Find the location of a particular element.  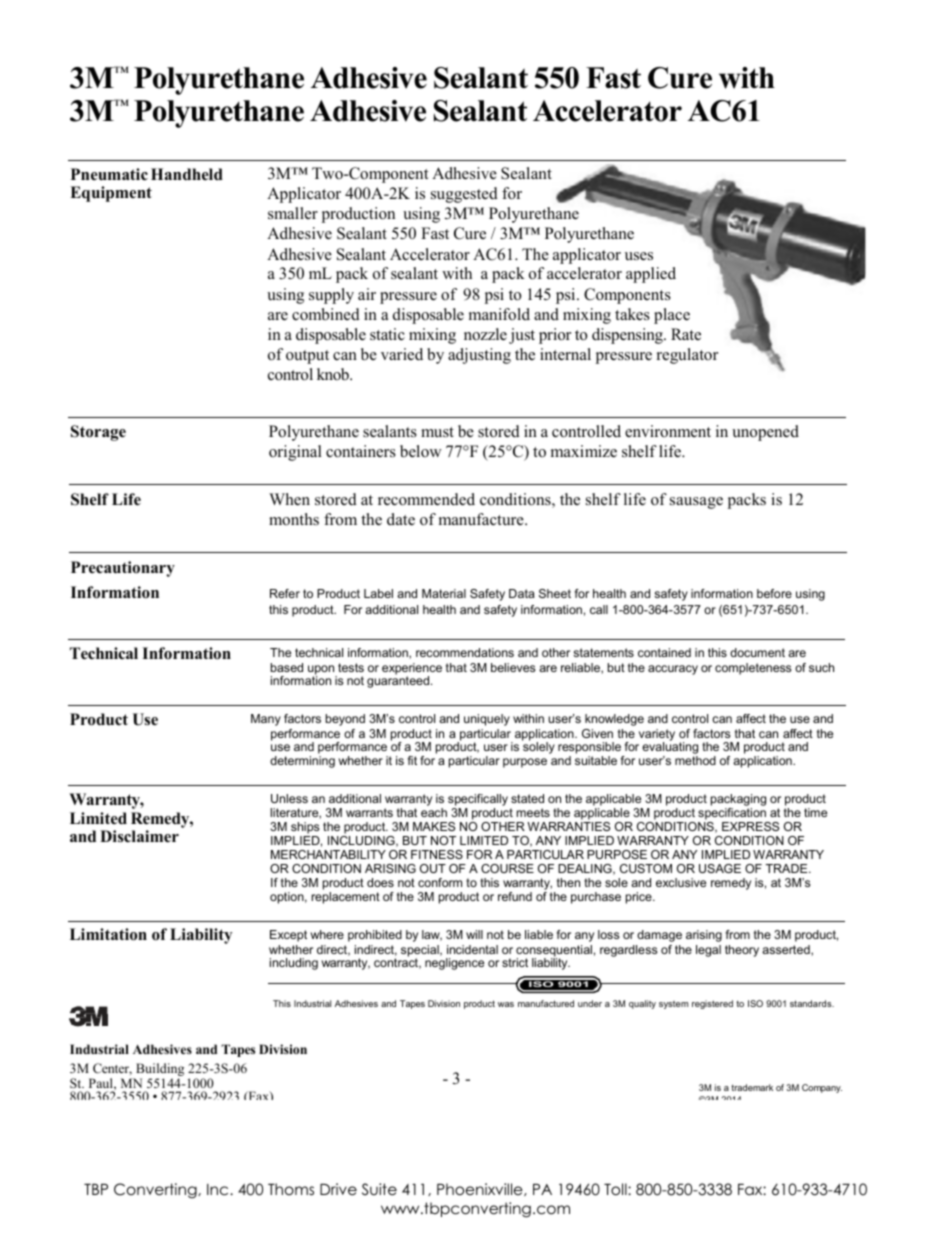

suggested is located at coordinates (464, 195).
